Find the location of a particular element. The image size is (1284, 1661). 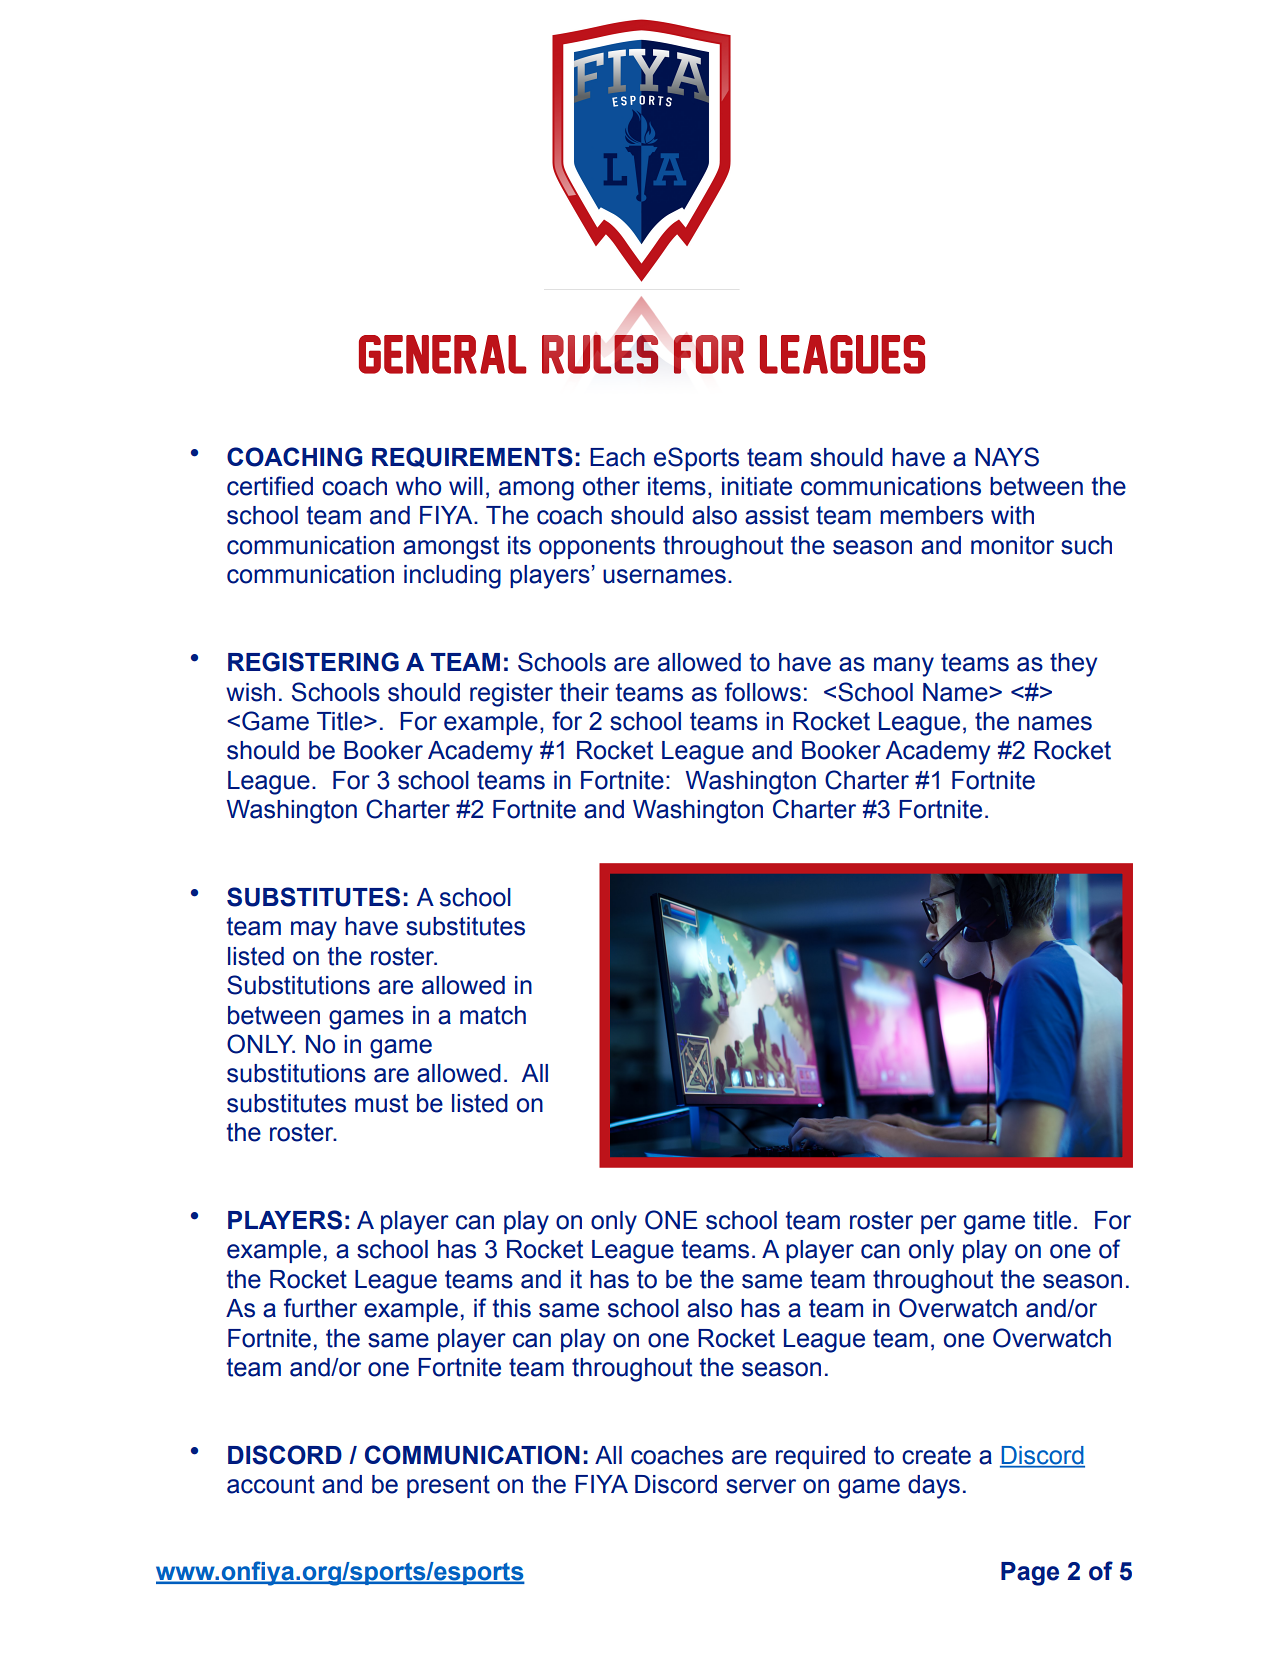

may is located at coordinates (314, 931).
